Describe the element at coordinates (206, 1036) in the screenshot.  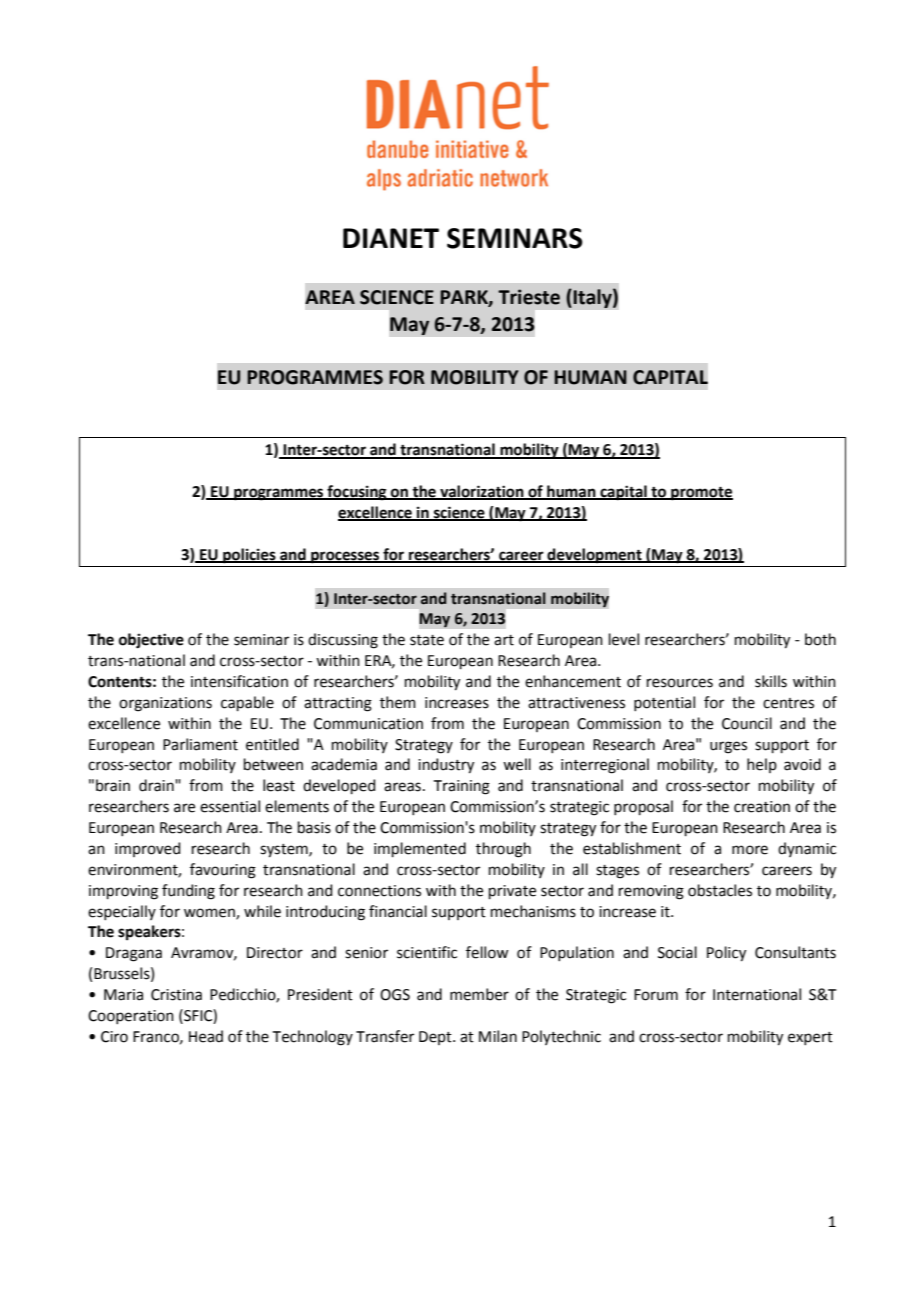
I see `Head` at that location.
